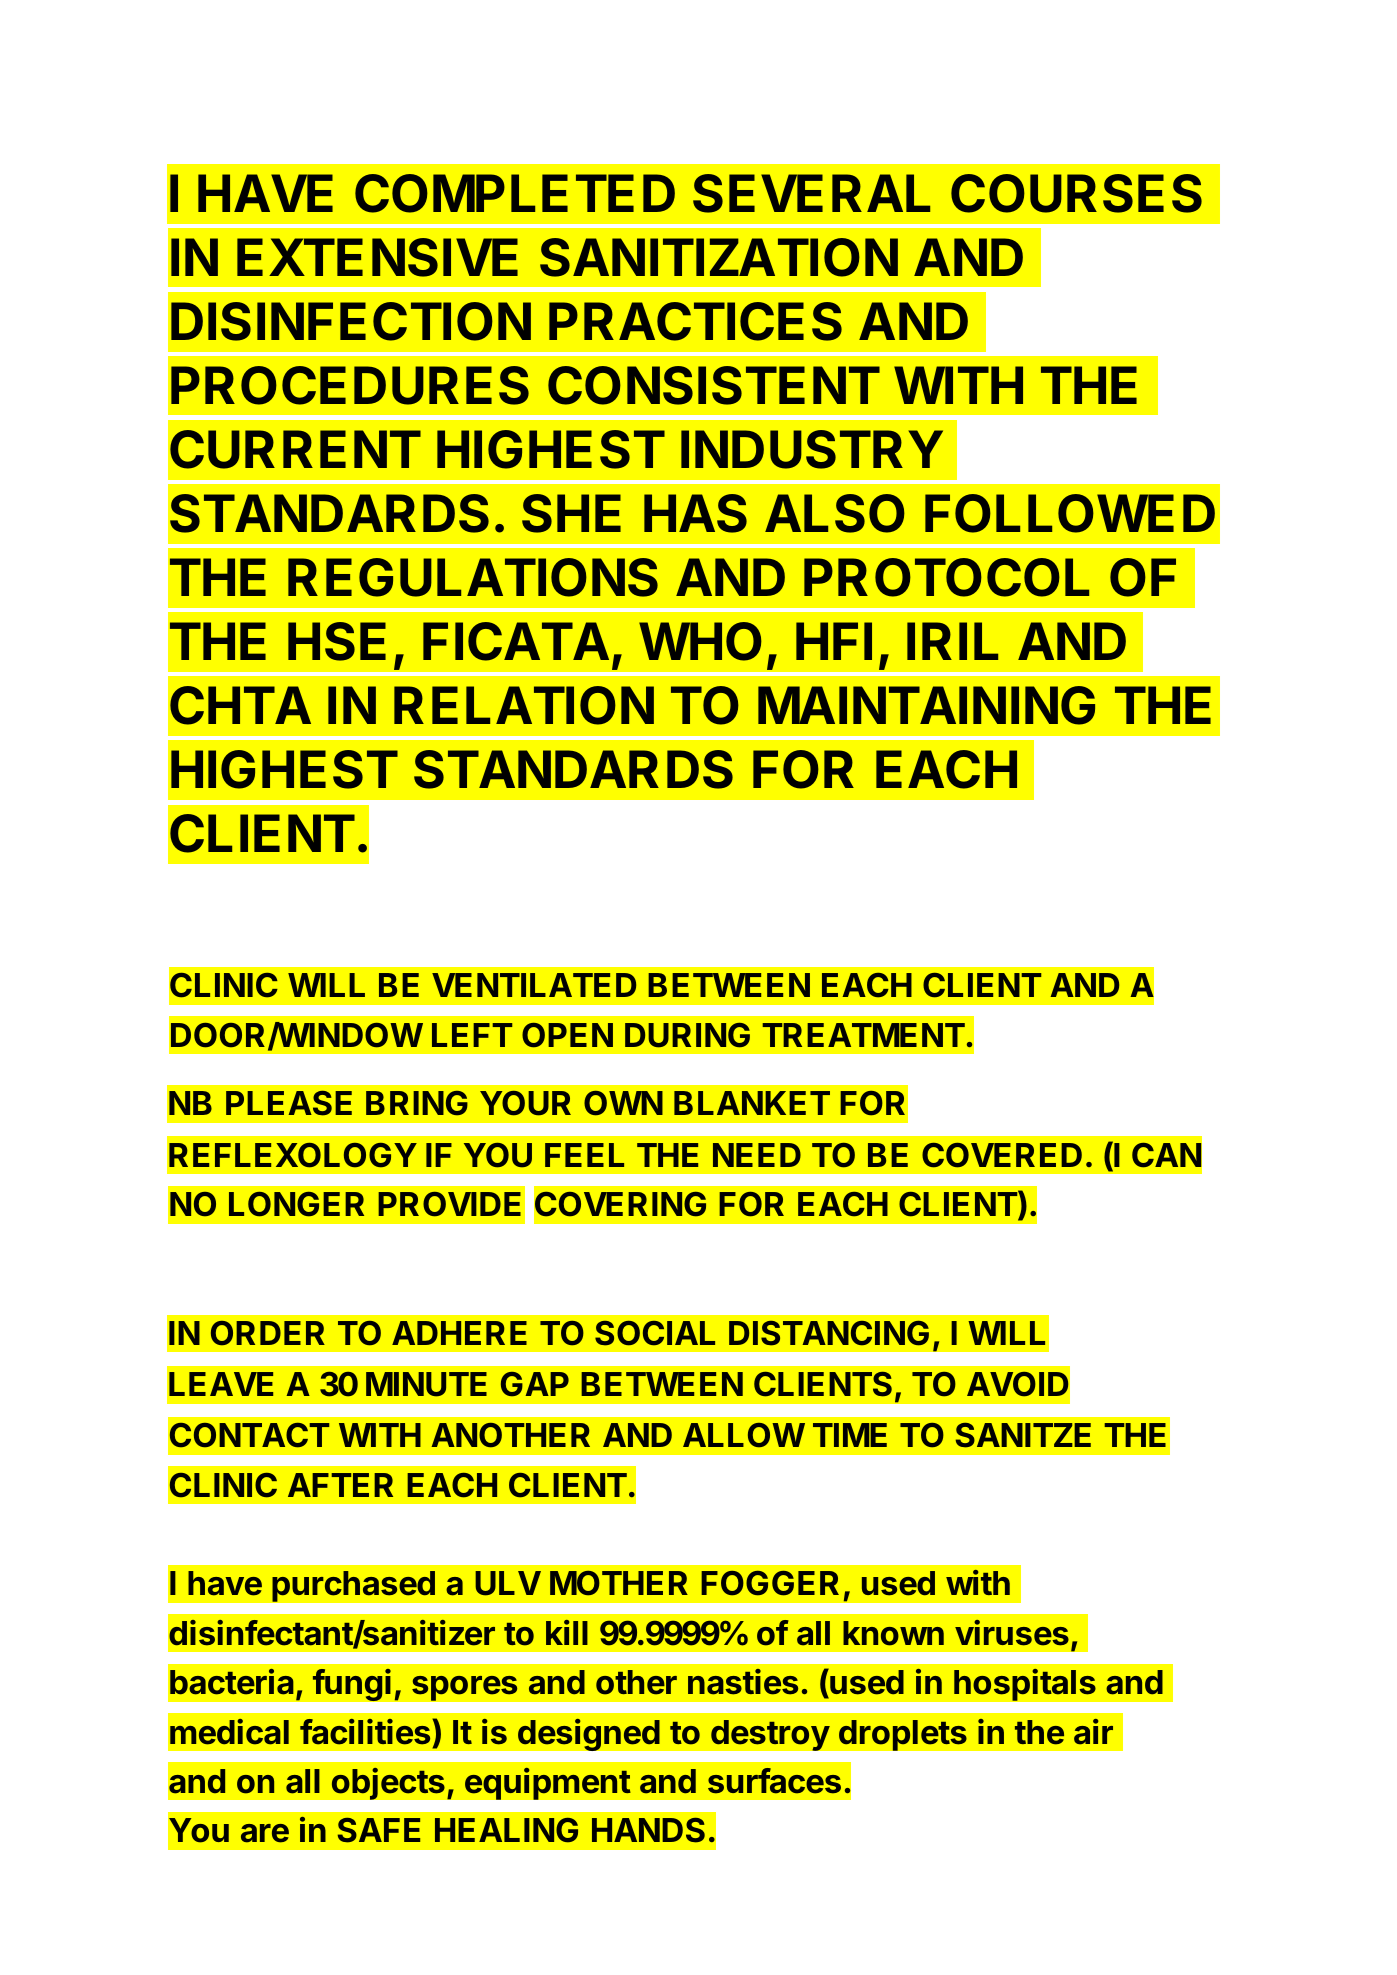 Image resolution: width=1397 pixels, height=1975 pixels. I want to click on COURSES, so click(1076, 193).
